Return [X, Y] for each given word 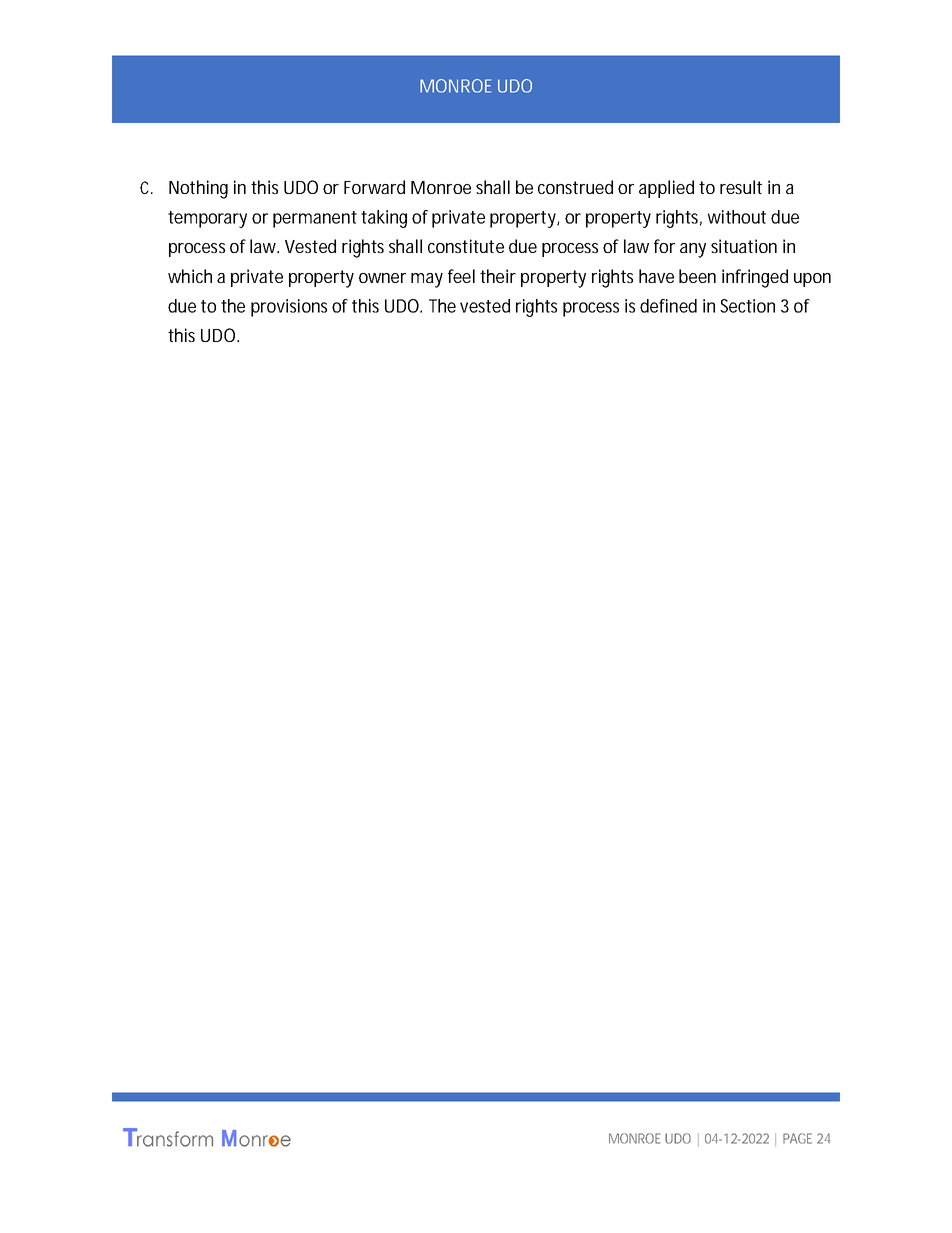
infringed [755, 278]
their [498, 276]
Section [747, 306]
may [427, 280]
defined [668, 306]
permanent [315, 219]
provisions [289, 308]
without [737, 217]
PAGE [797, 1138]
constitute [466, 246]
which [190, 276]
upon [812, 280]
